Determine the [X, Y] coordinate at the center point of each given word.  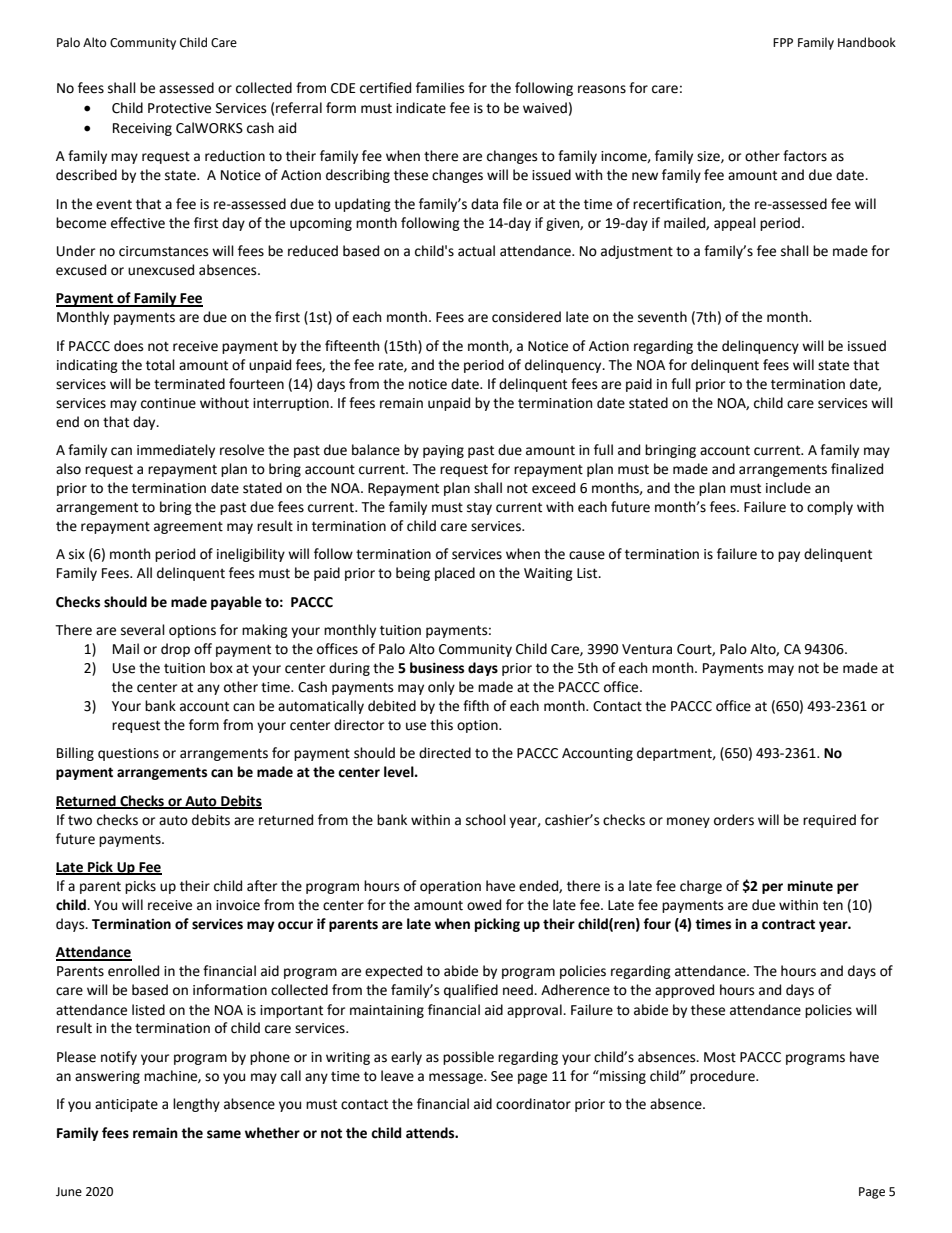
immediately [176, 451]
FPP [783, 42]
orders [734, 820]
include [788, 488]
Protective [179, 108]
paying [443, 451]
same [224, 1134]
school [486, 820]
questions [128, 754]
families [440, 88]
